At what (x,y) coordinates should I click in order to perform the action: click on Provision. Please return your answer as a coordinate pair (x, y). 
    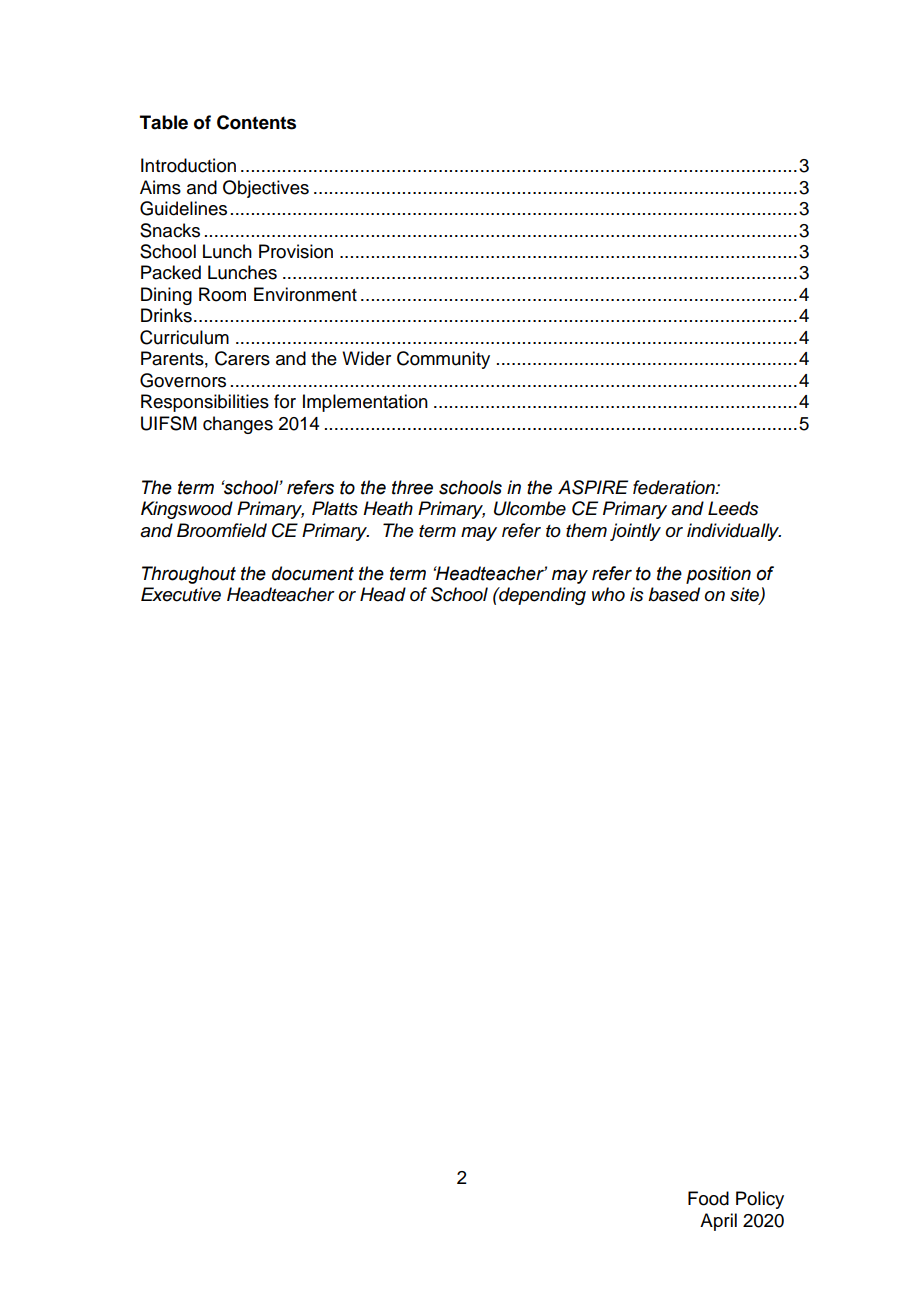
    Looking at the image, I should click on (296, 251).
